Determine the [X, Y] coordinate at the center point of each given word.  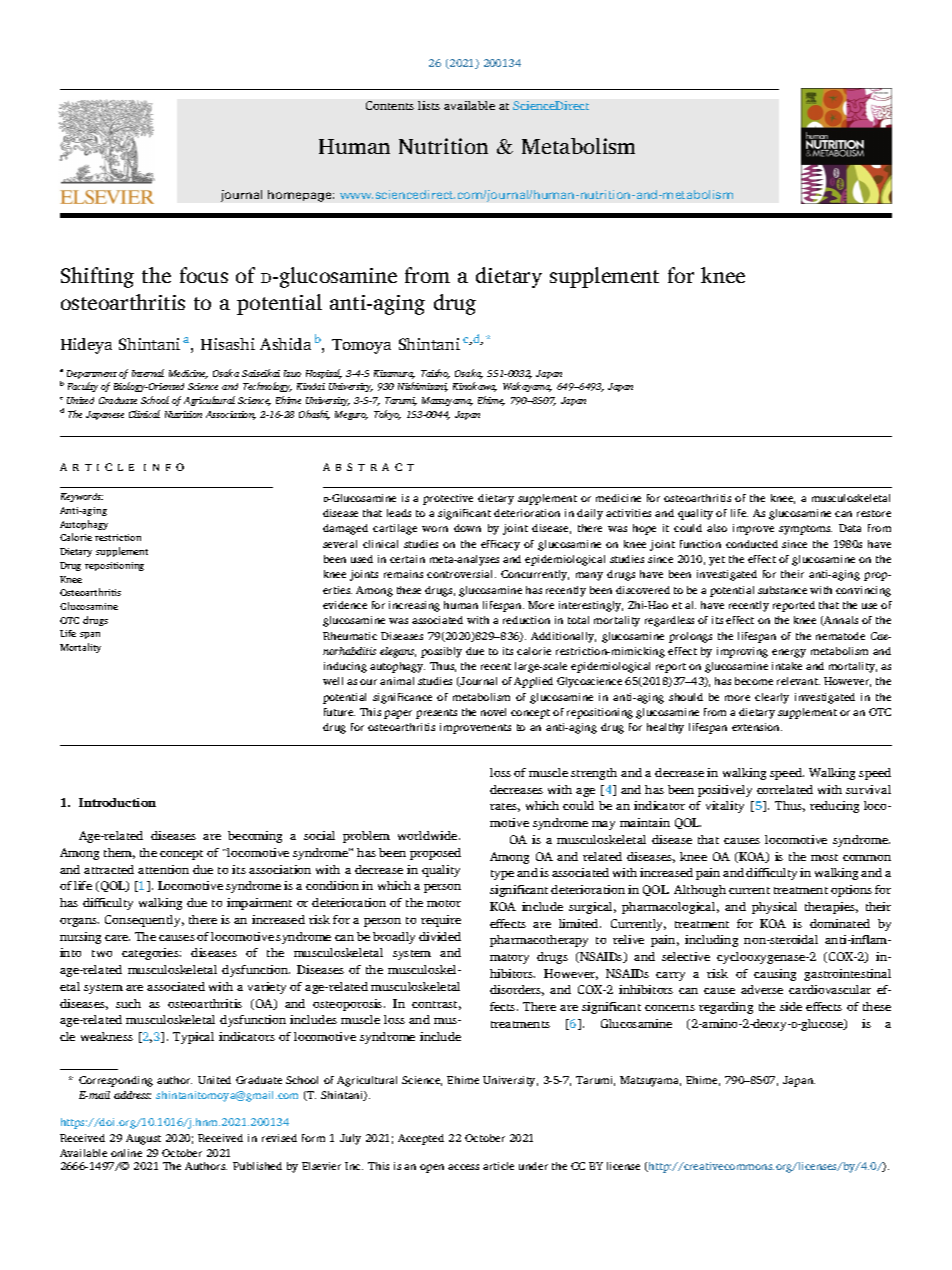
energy [789, 653]
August [143, 1139]
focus [204, 275]
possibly [441, 652]
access [463, 1167]
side [791, 1006]
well [333, 681]
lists [429, 105]
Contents [390, 105]
